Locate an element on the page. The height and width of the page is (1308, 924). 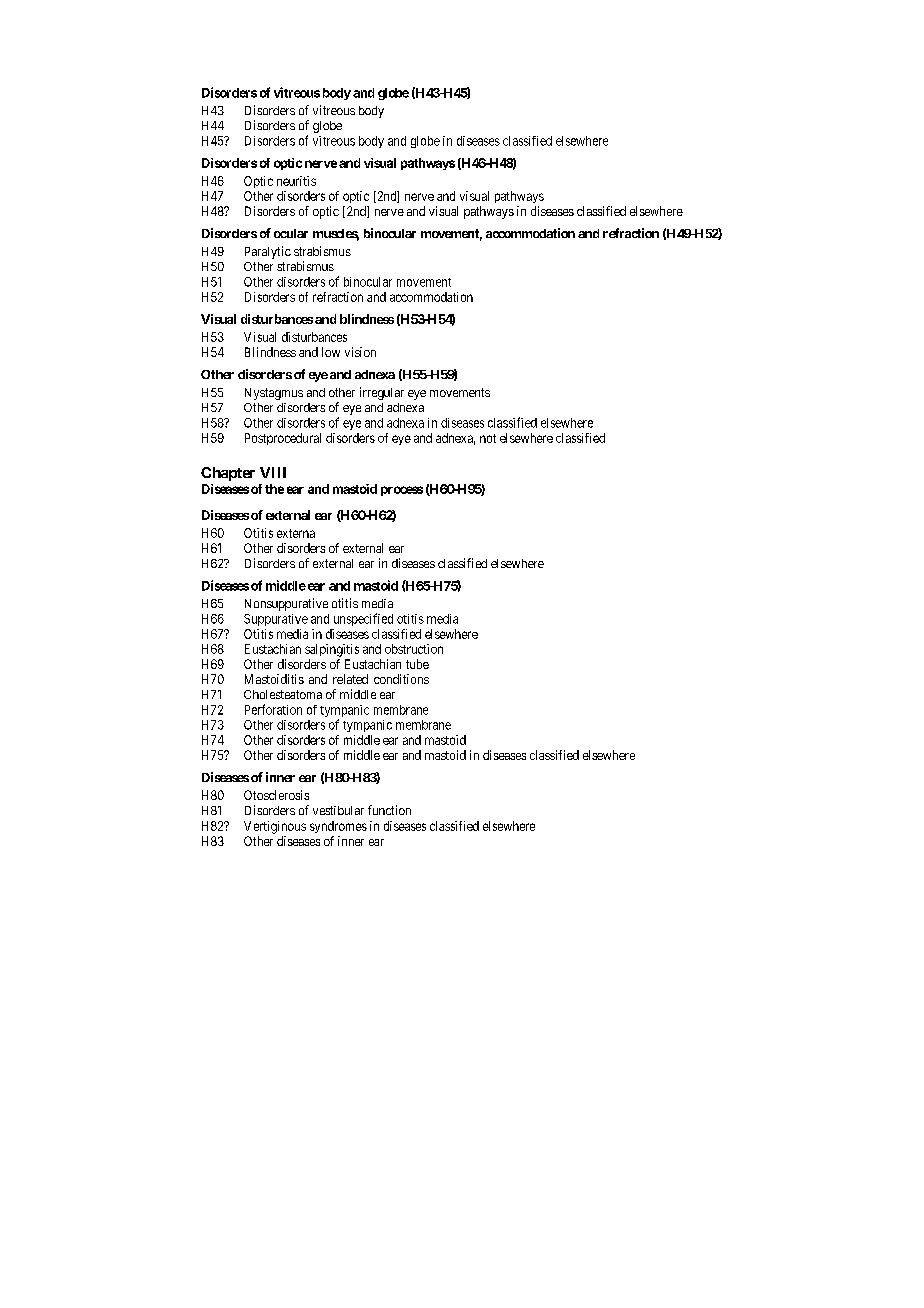
not is located at coordinates (488, 438).
